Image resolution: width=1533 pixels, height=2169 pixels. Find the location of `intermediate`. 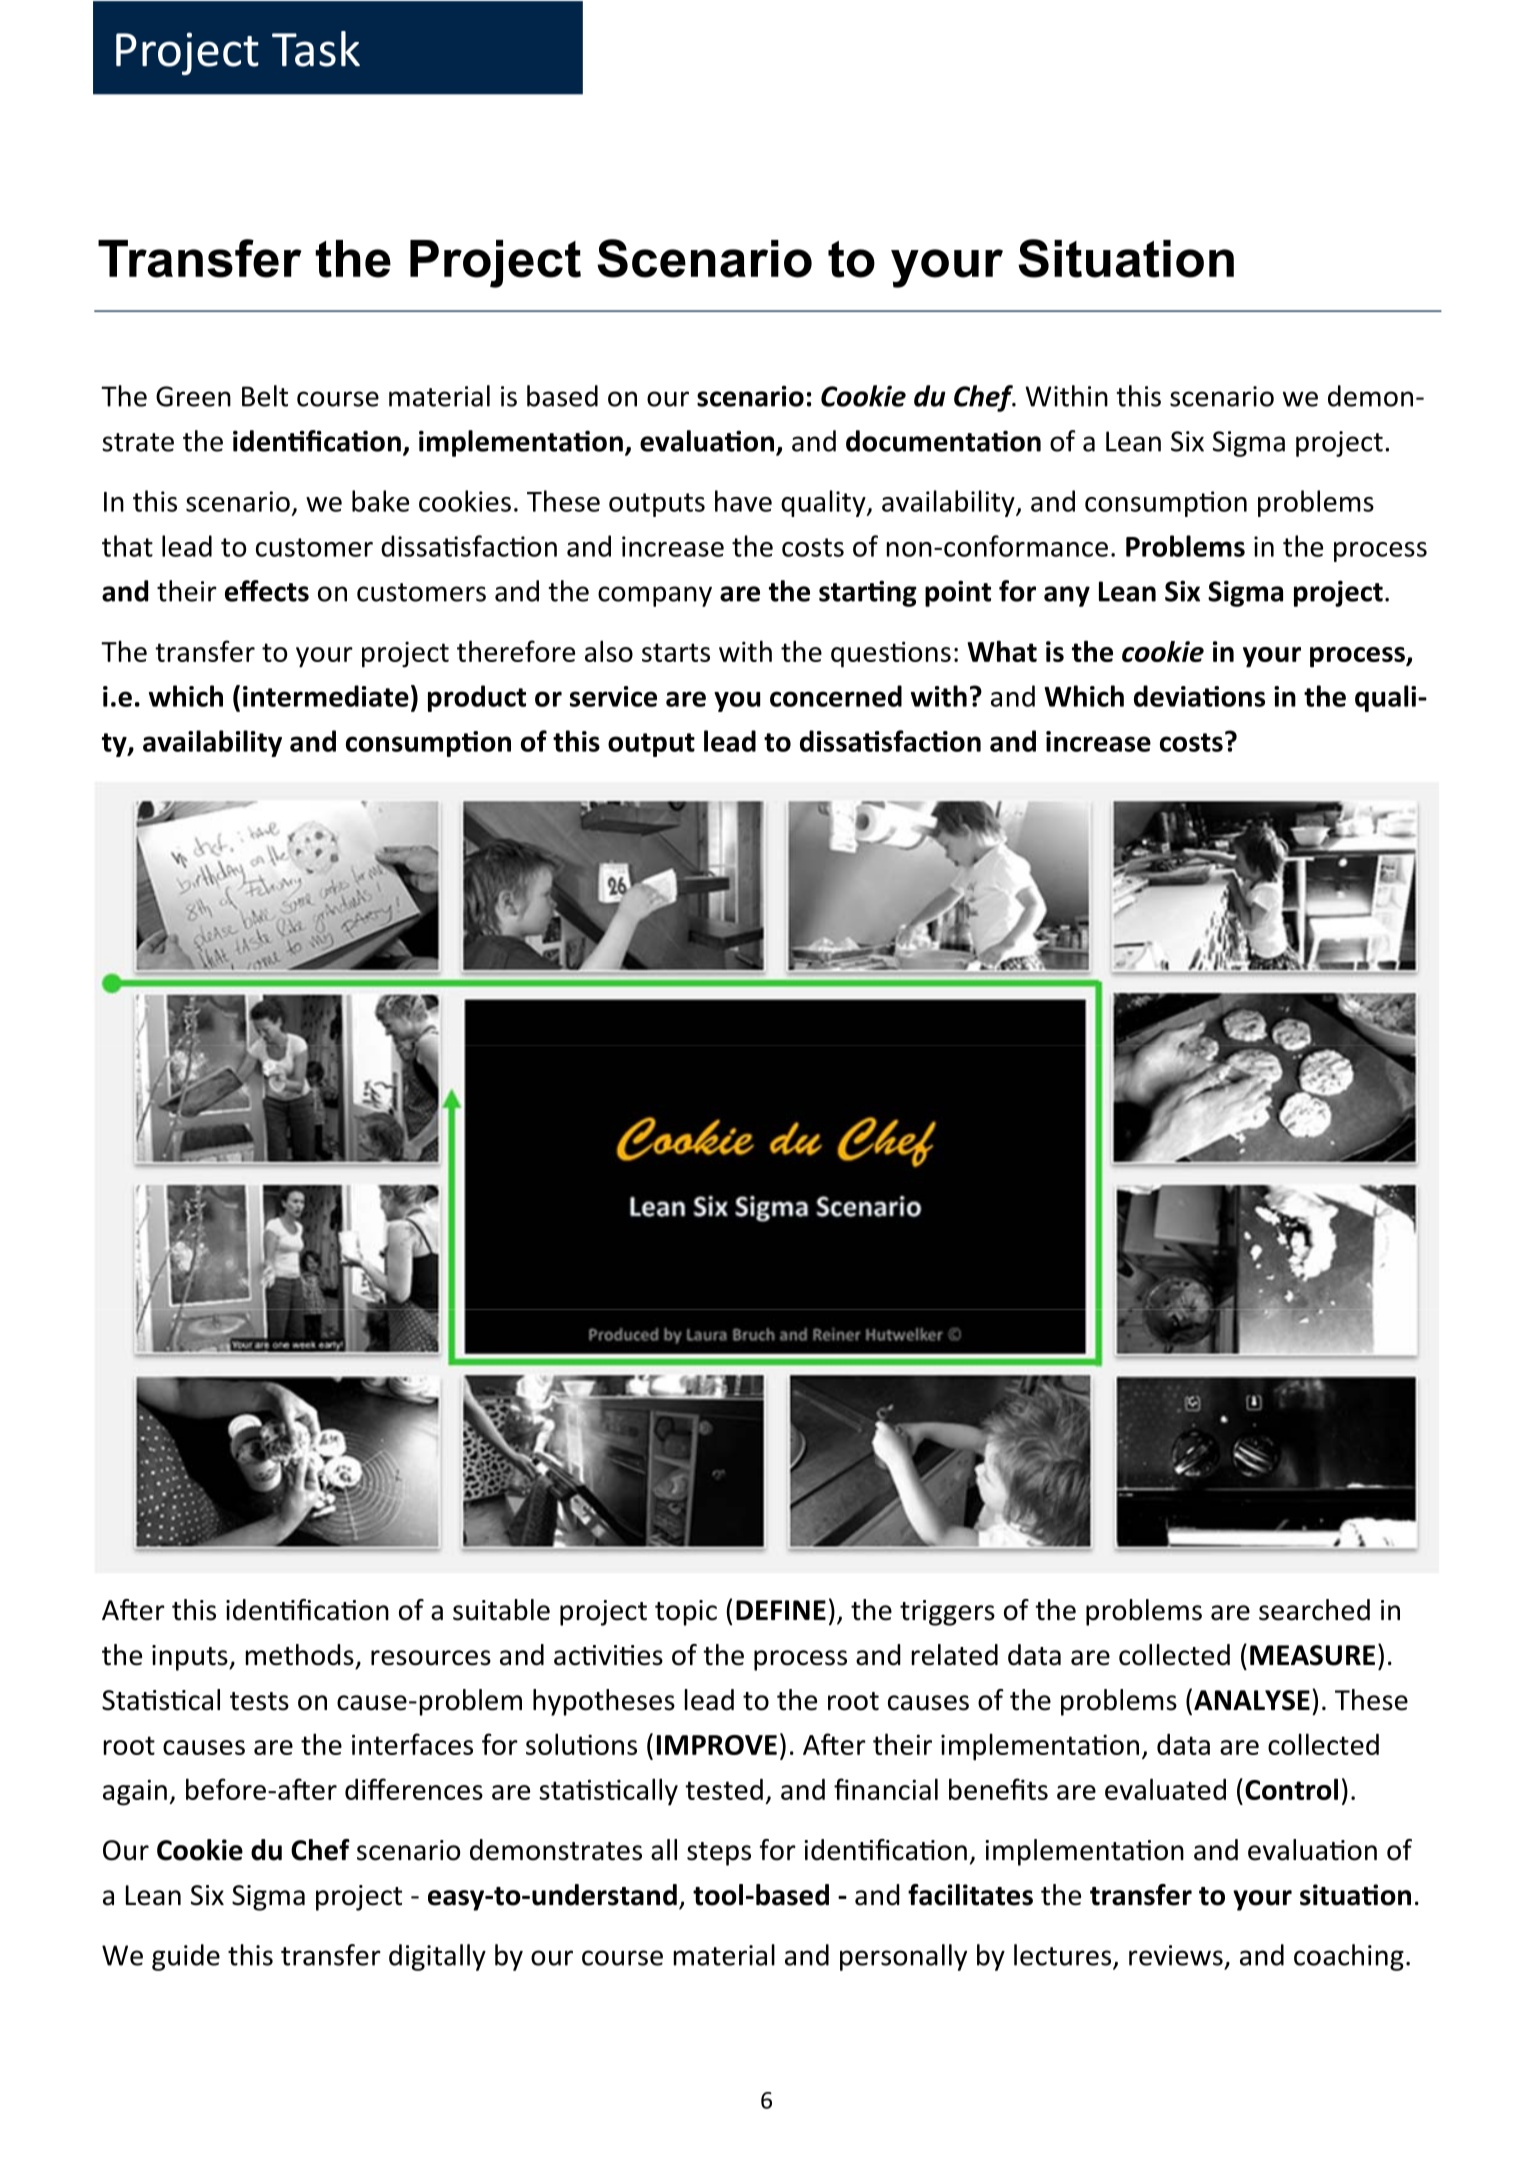

intermediate is located at coordinates (326, 696).
